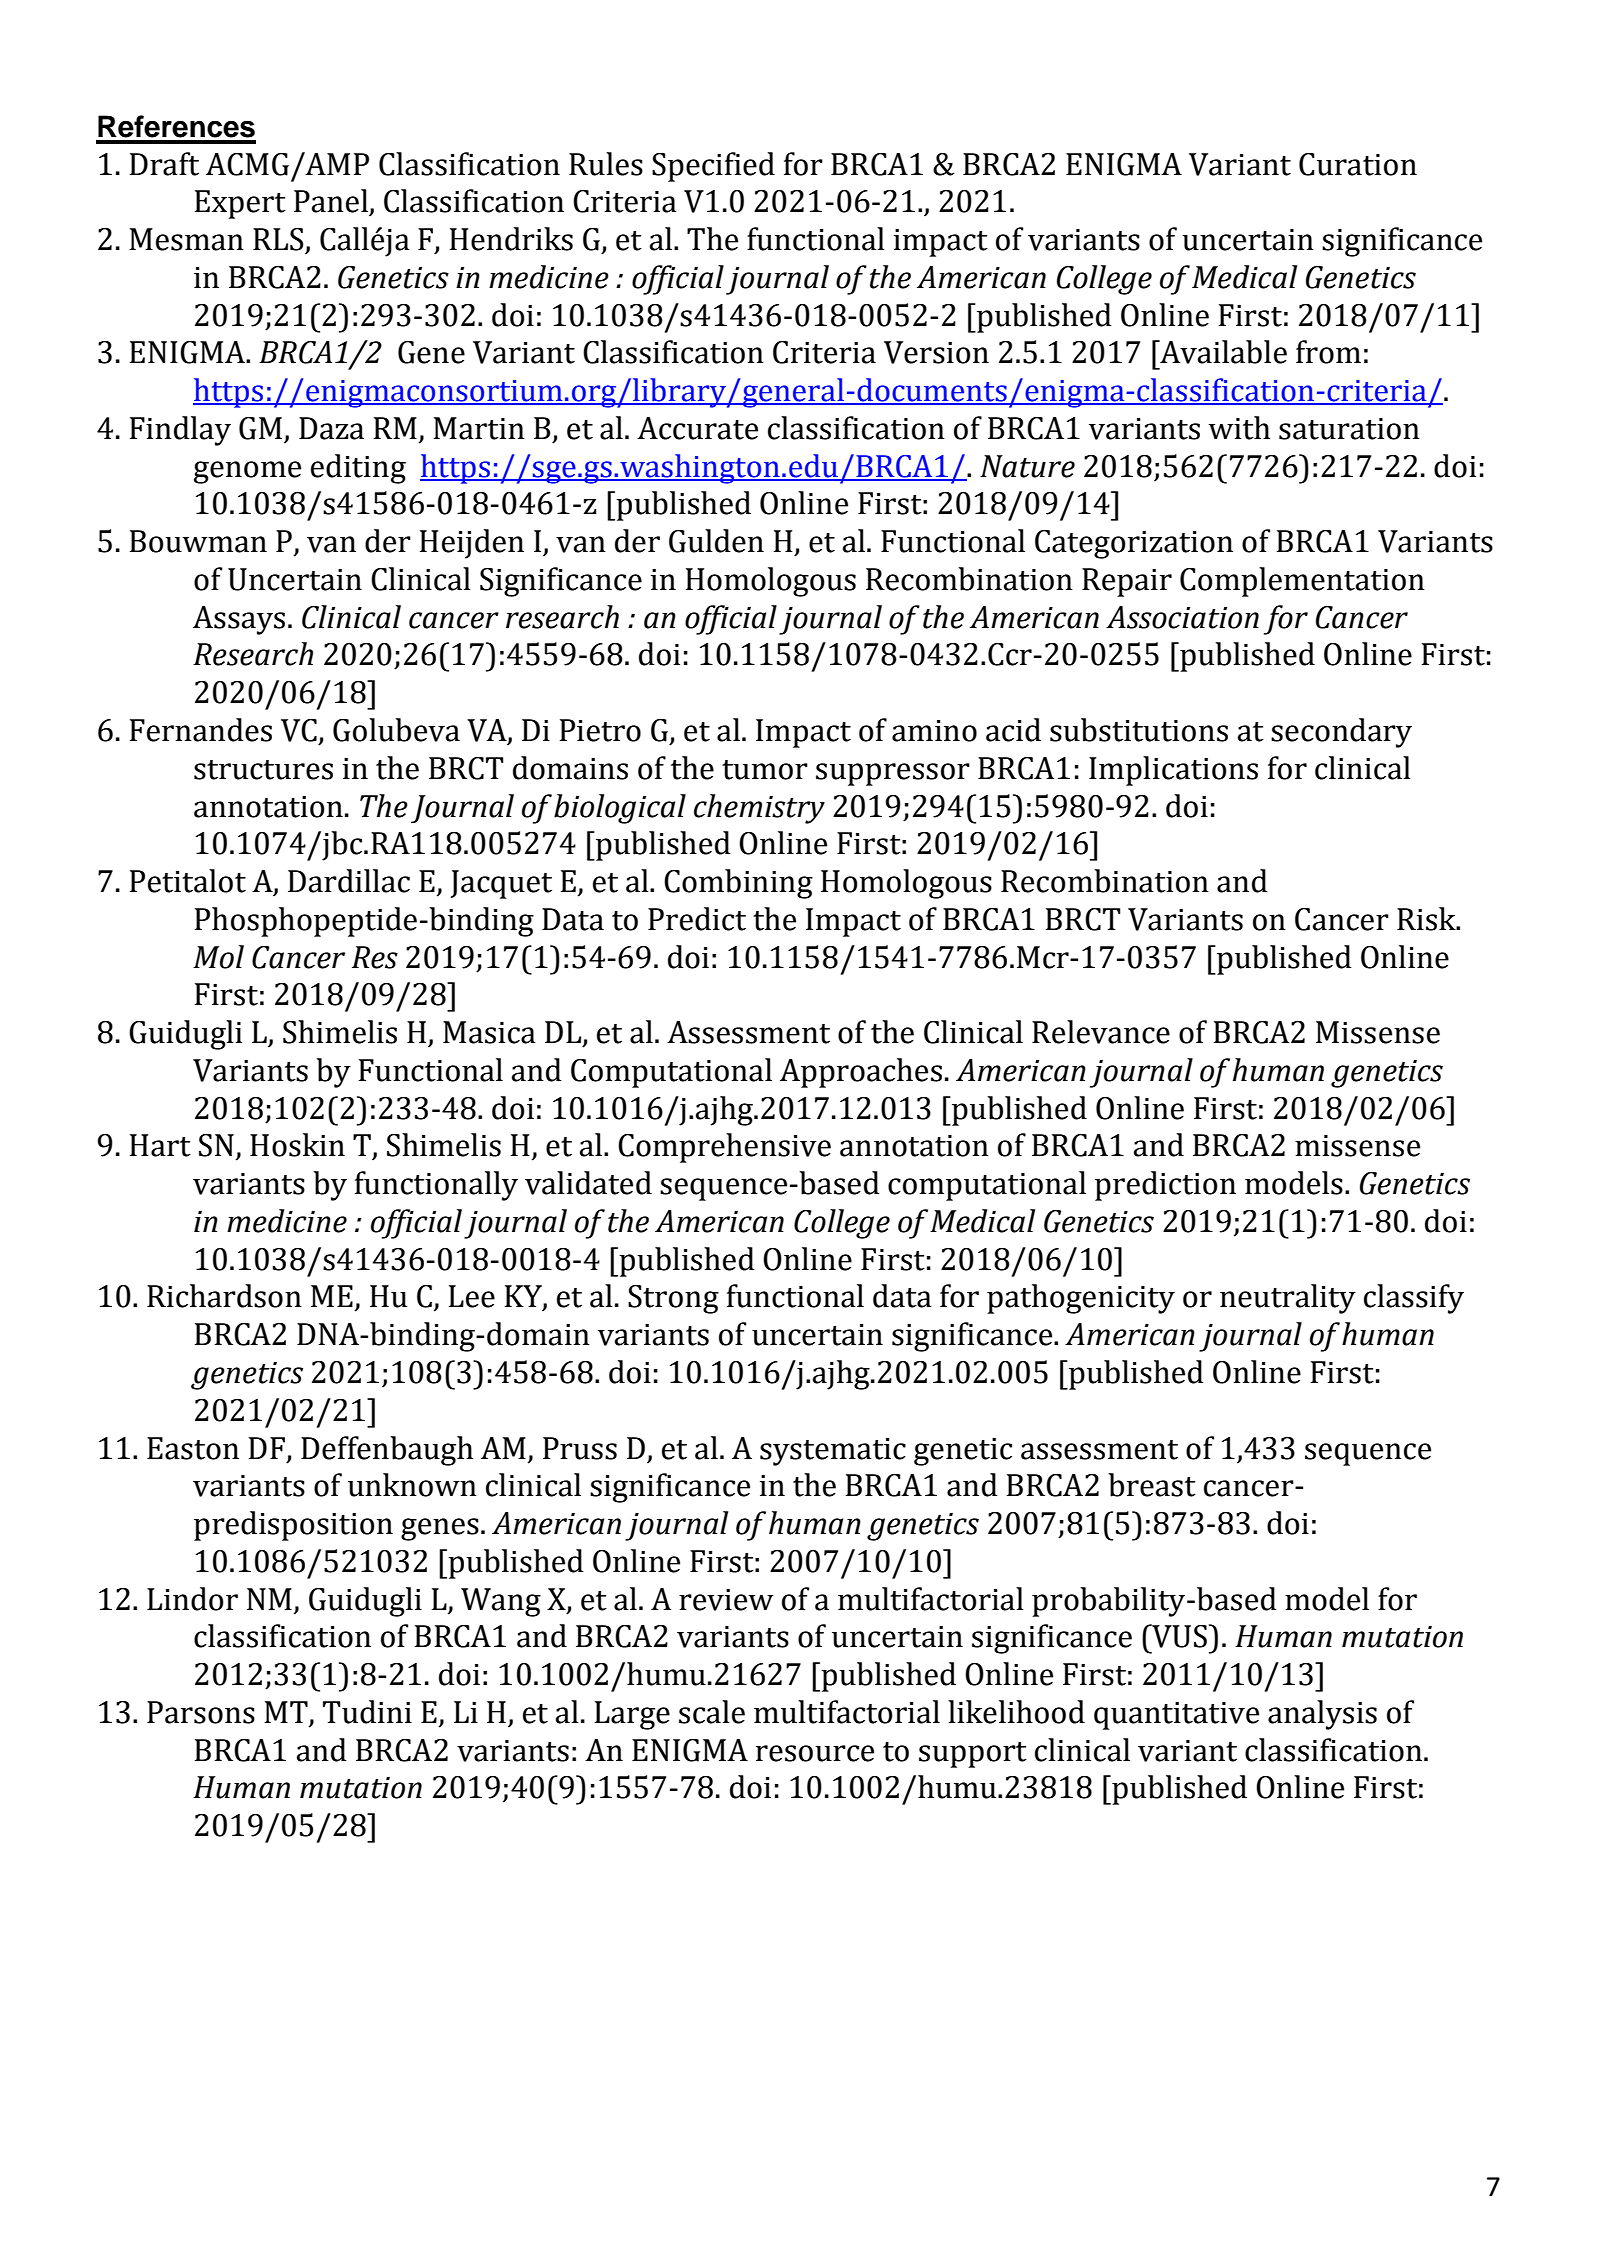 Image resolution: width=1597 pixels, height=2260 pixels. I want to click on Easton, so click(193, 1448).
